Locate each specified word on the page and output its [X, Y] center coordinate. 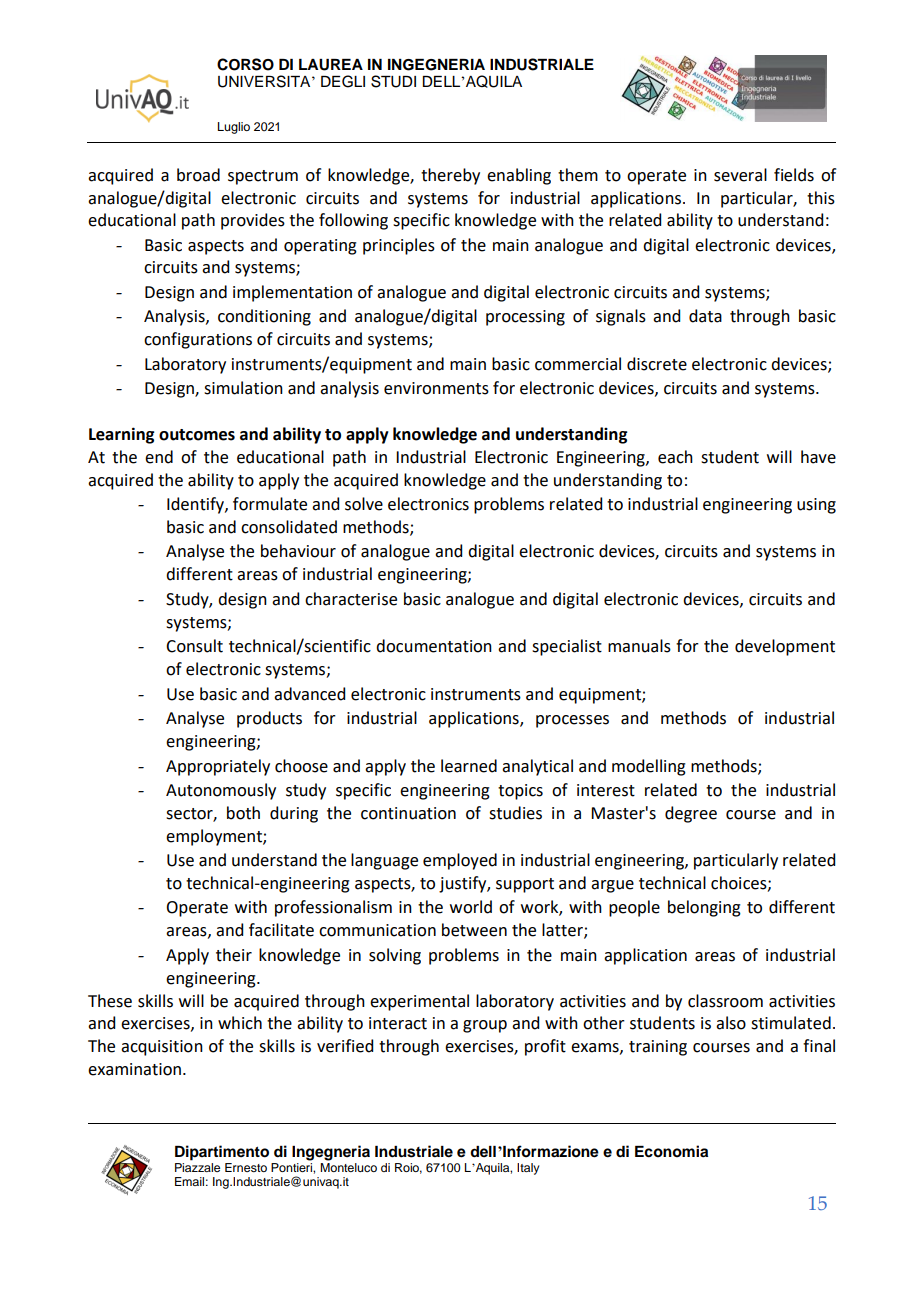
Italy [528, 1169]
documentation [434, 646]
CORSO [245, 64]
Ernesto [246, 1167]
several [740, 175]
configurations [198, 340]
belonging [704, 908]
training [658, 1048]
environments [436, 388]
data [705, 316]
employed [460, 861]
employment [215, 837]
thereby [450, 176]
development [785, 647]
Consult [194, 646]
